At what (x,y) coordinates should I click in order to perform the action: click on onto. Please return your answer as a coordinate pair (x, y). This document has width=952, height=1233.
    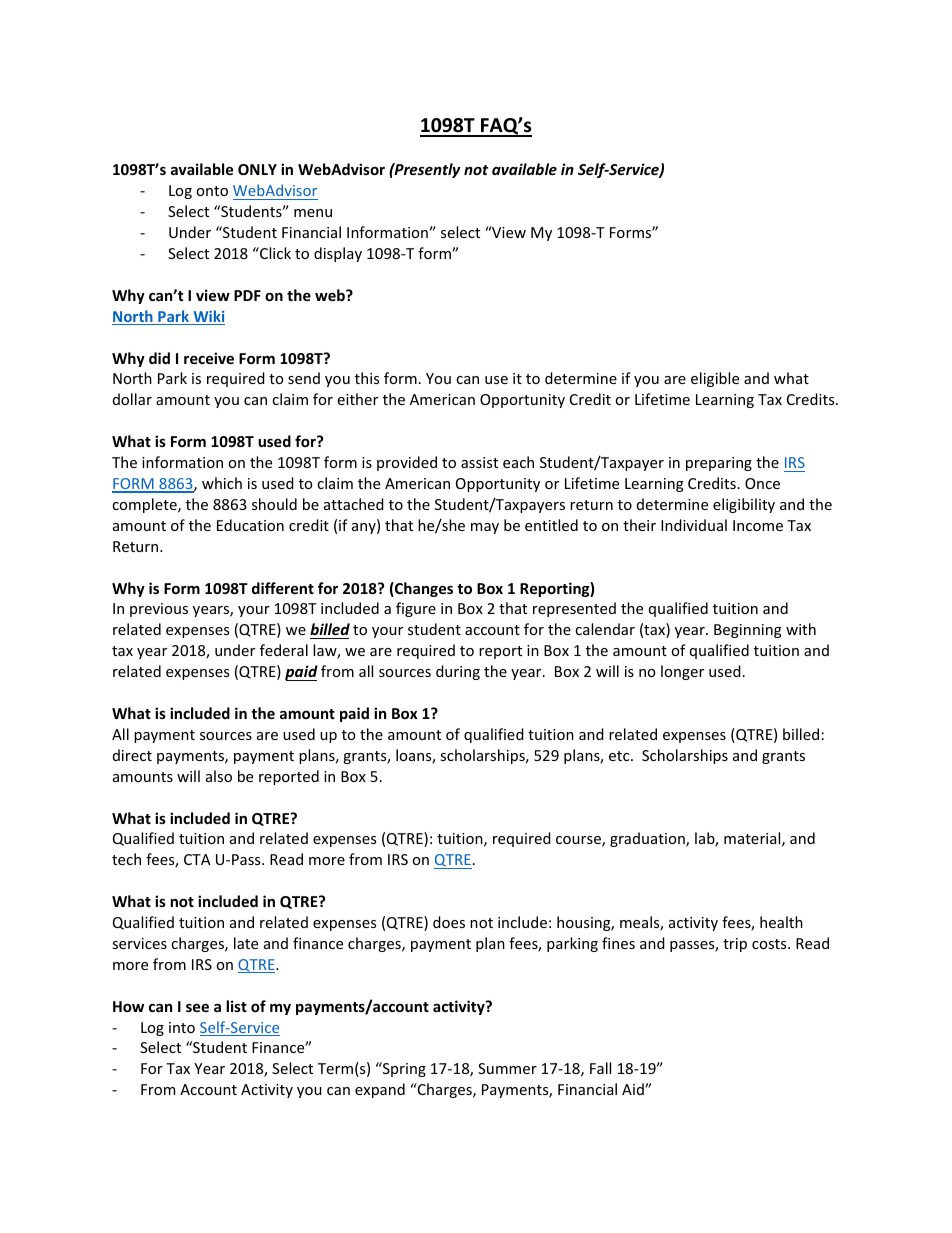
    Looking at the image, I should click on (212, 191).
